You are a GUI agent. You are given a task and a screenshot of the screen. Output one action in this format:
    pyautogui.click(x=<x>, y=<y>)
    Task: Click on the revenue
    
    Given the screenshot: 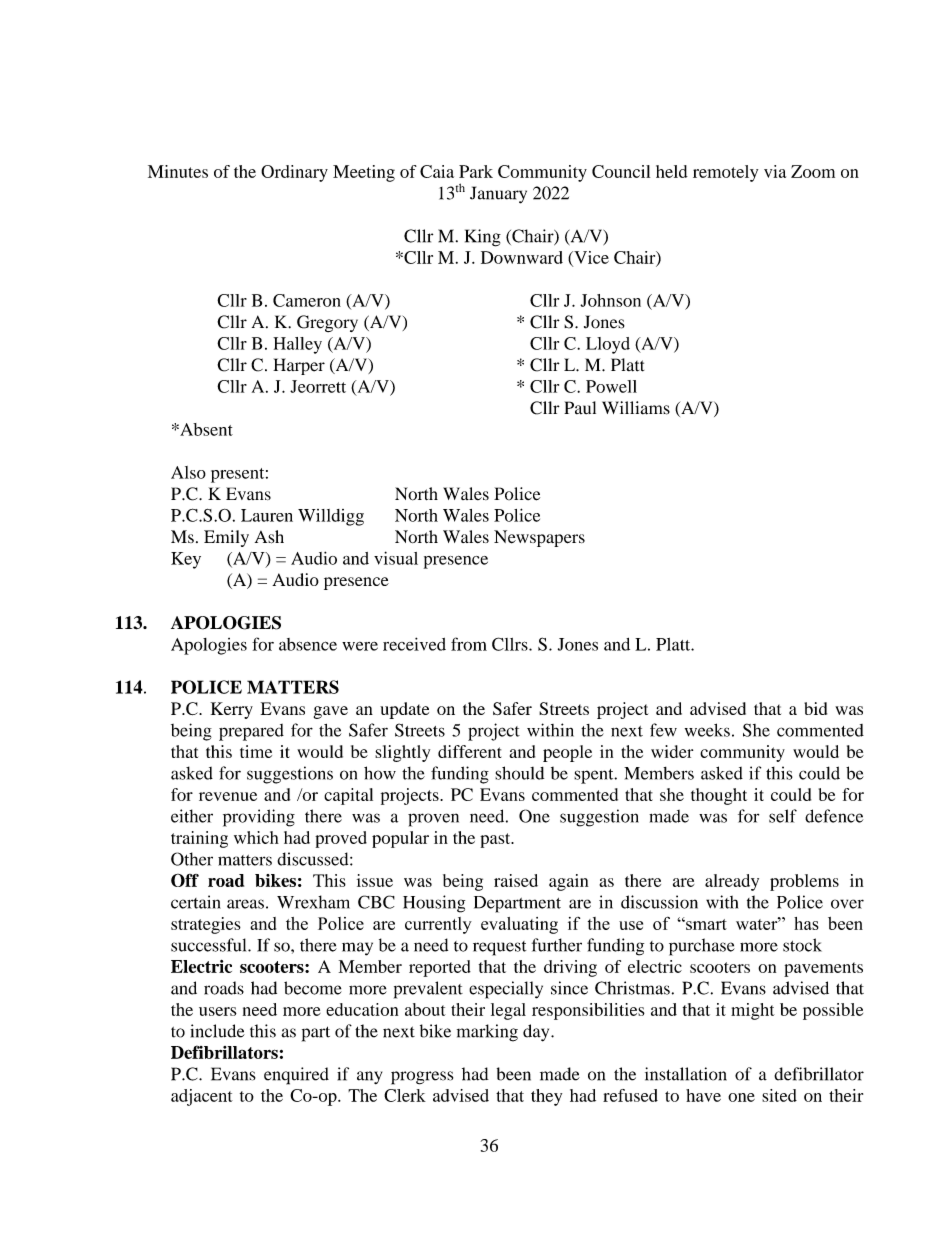 What is the action you would take?
    pyautogui.click(x=228, y=796)
